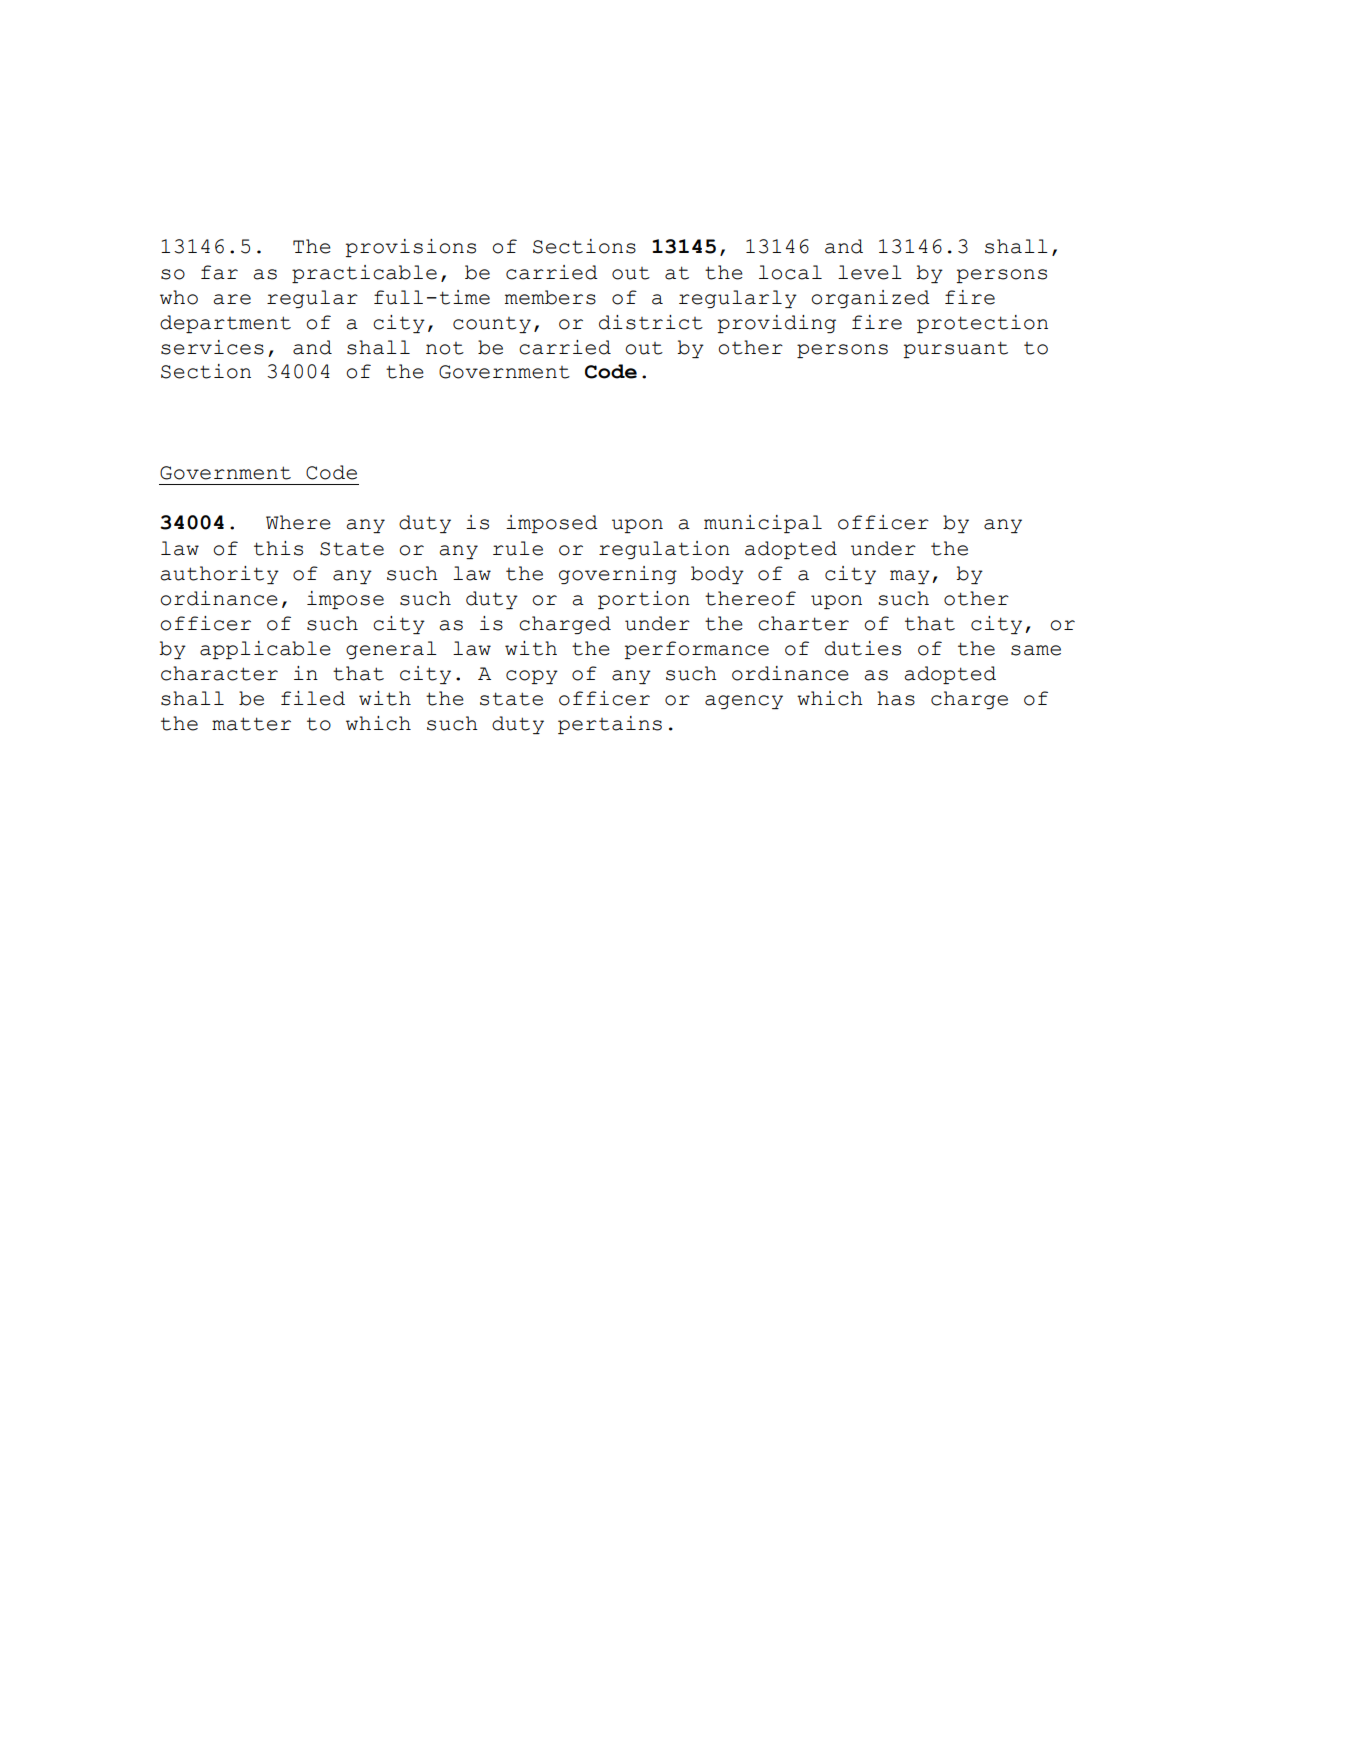 This screenshot has width=1355, height=1754. I want to click on governing, so click(618, 575).
